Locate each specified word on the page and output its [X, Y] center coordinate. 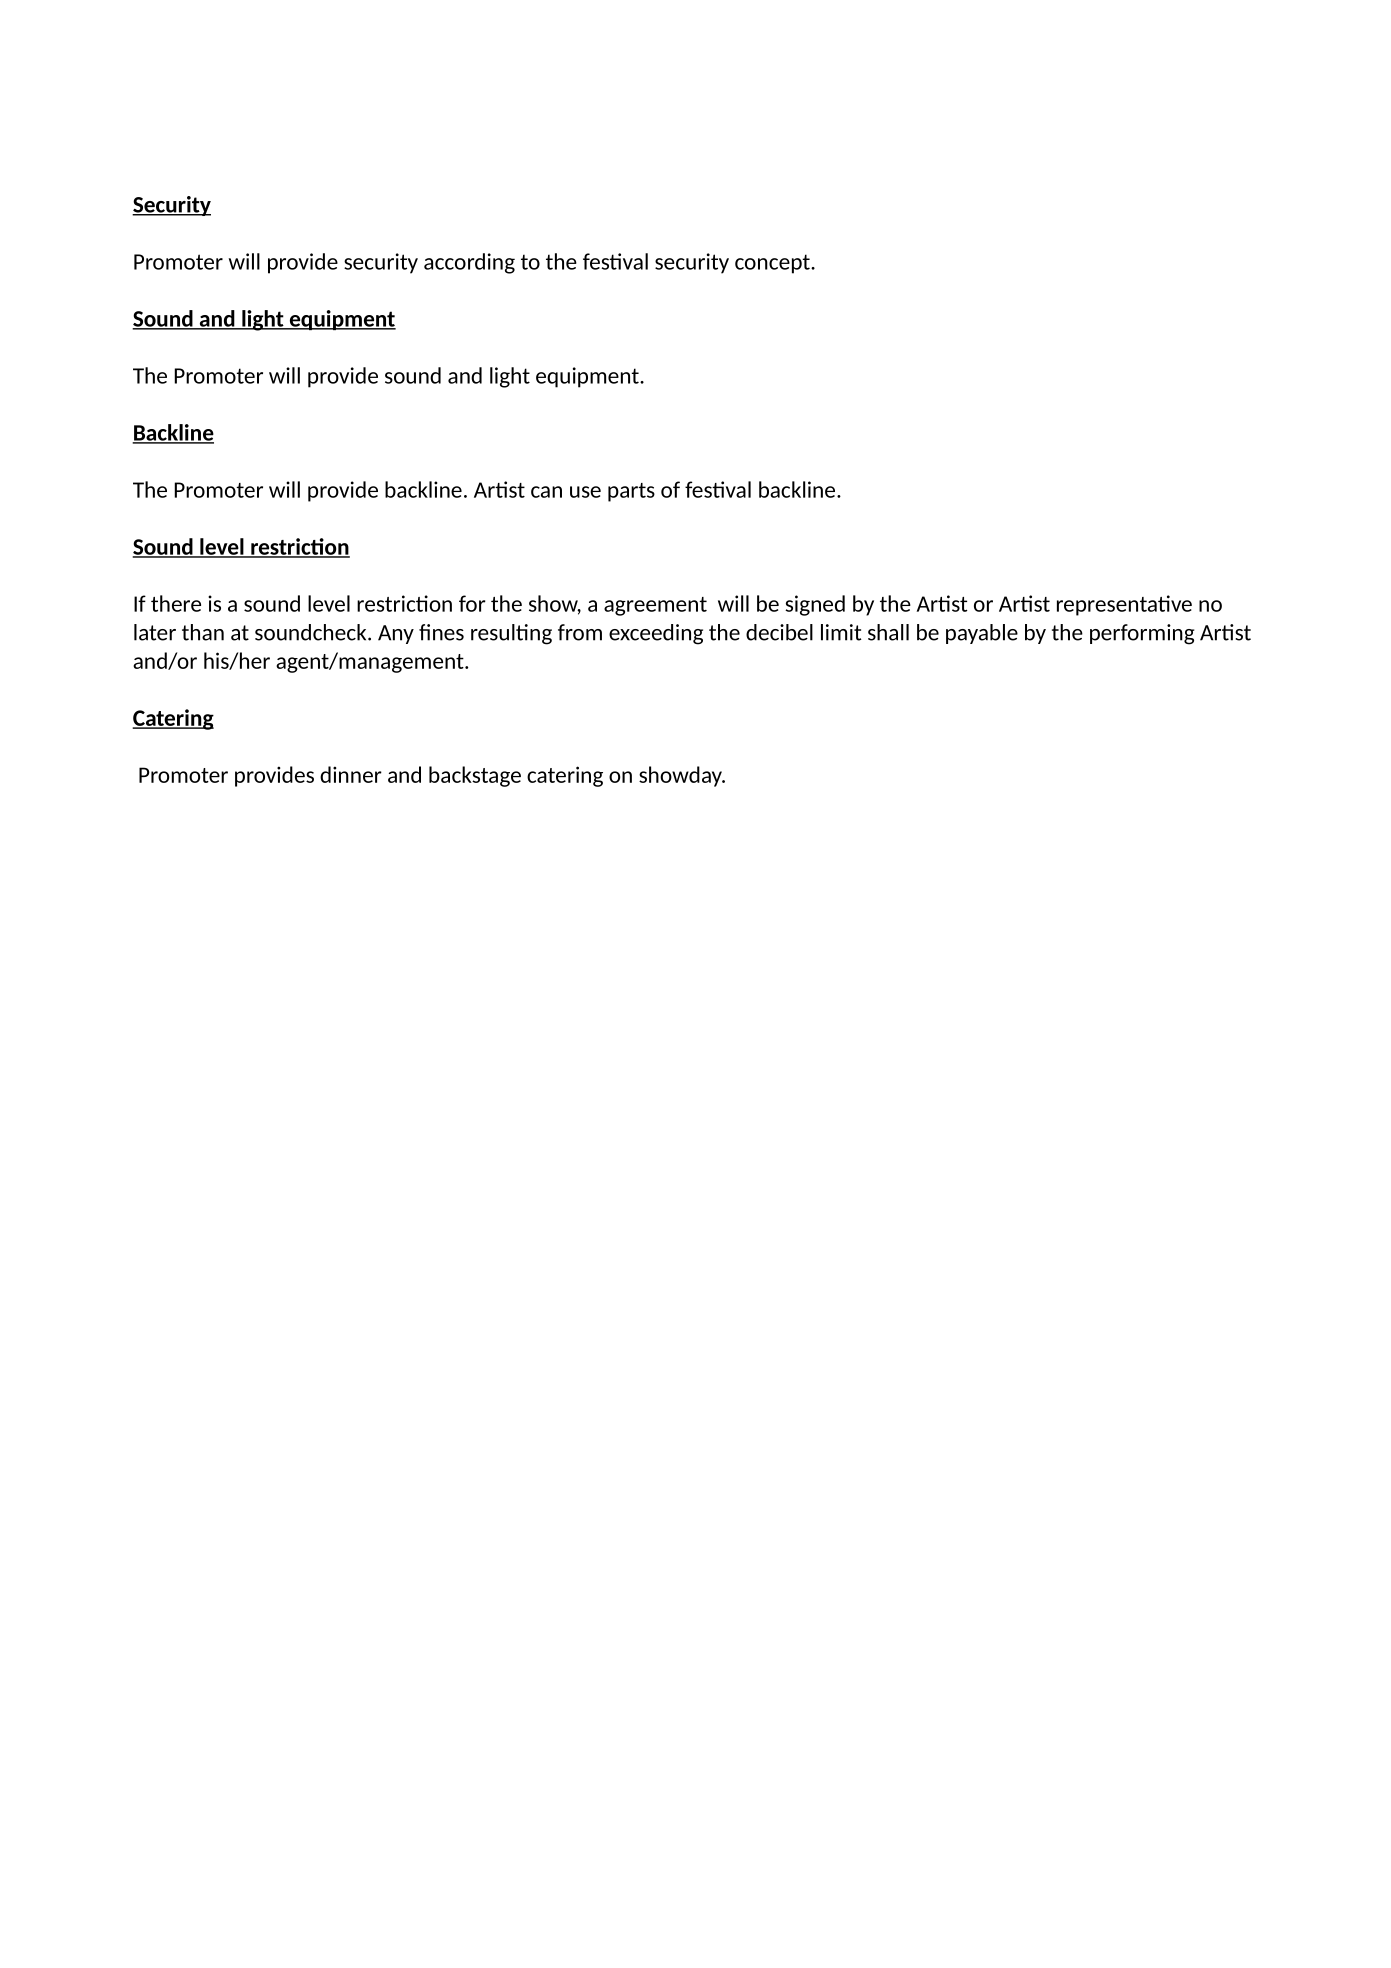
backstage [475, 776]
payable [982, 634]
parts [631, 492]
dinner [351, 774]
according [469, 263]
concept [773, 264]
